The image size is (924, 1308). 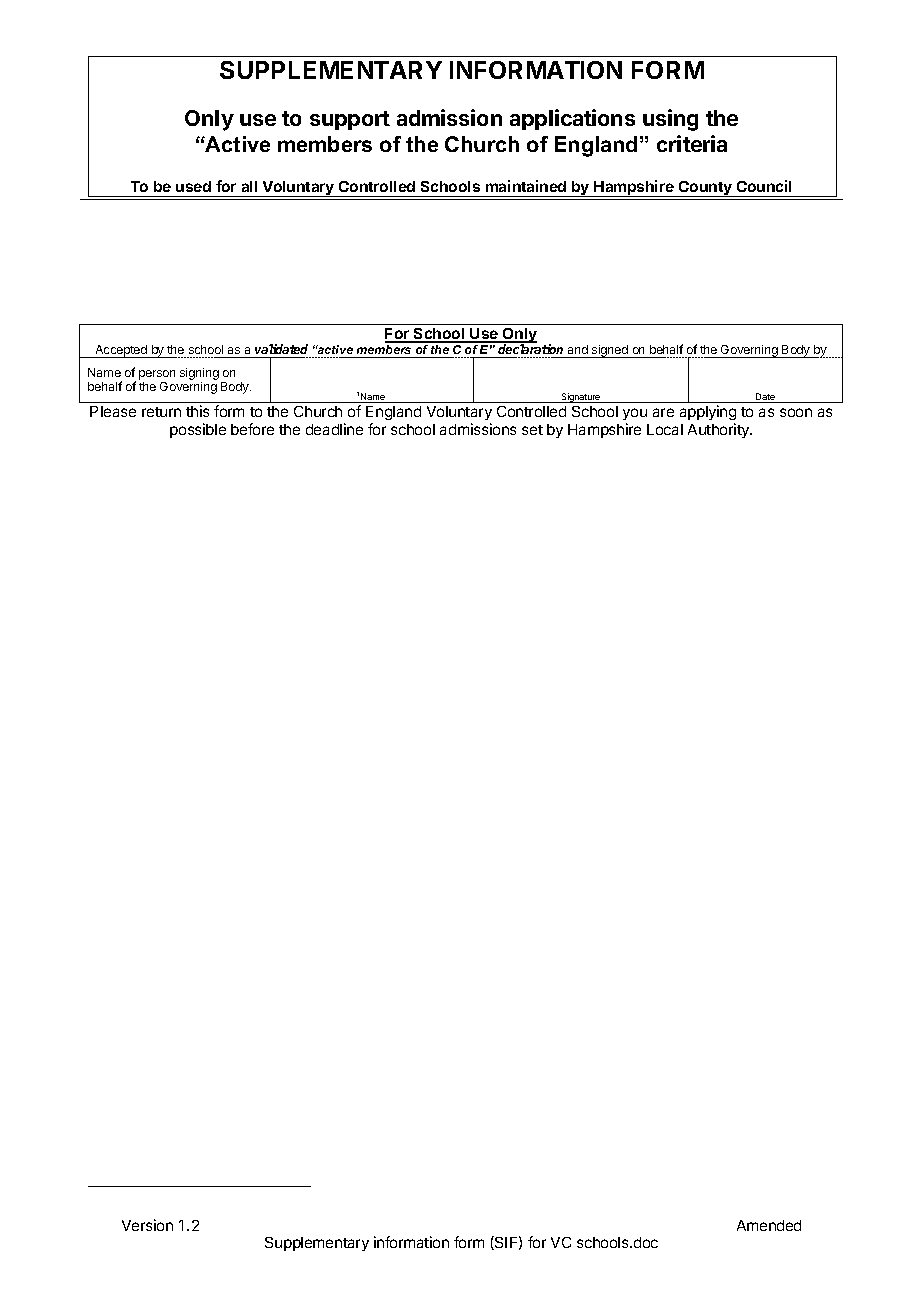 I want to click on Amended, so click(x=769, y=1225).
